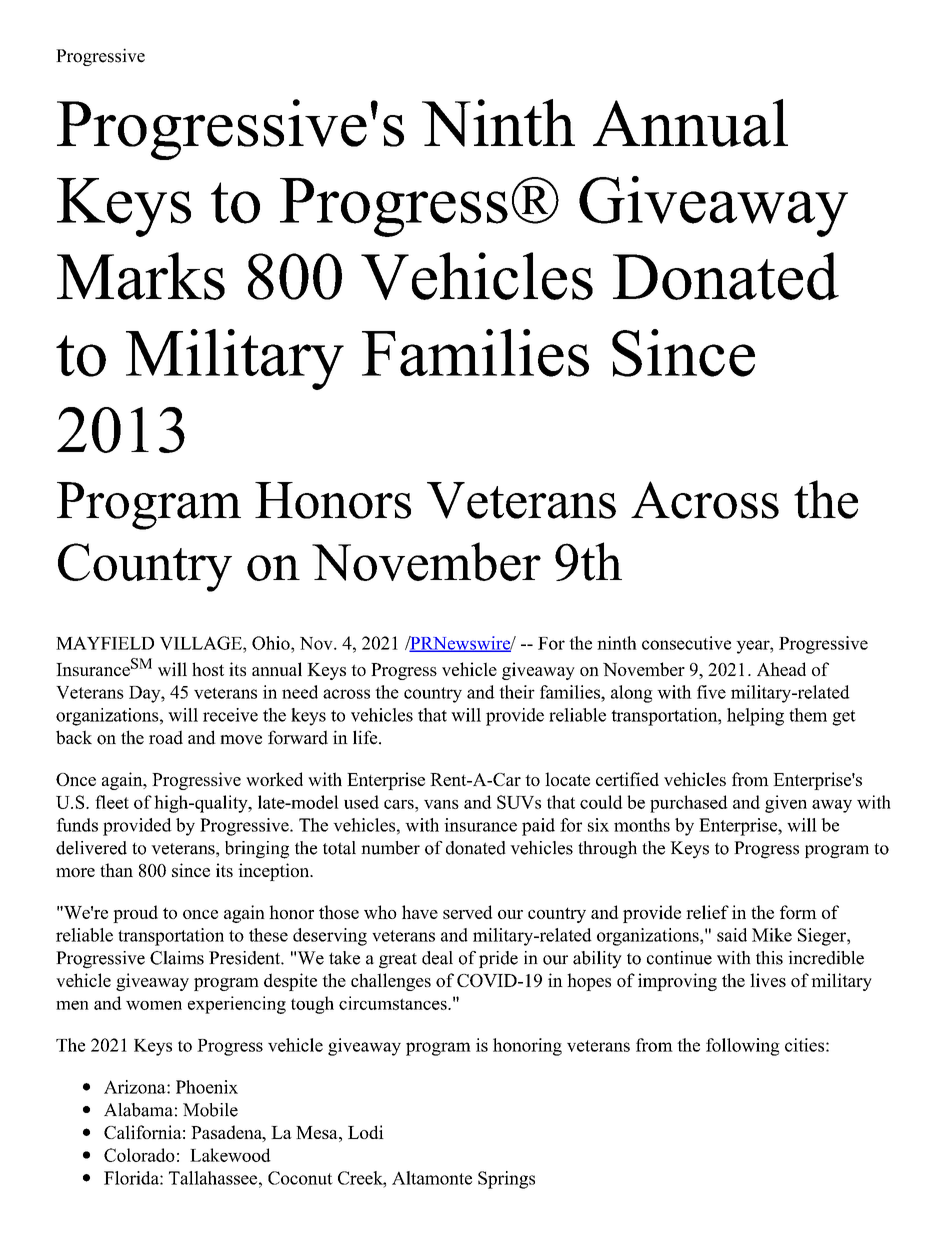  Describe the element at coordinates (506, 1180) in the image. I see `Springs` at that location.
